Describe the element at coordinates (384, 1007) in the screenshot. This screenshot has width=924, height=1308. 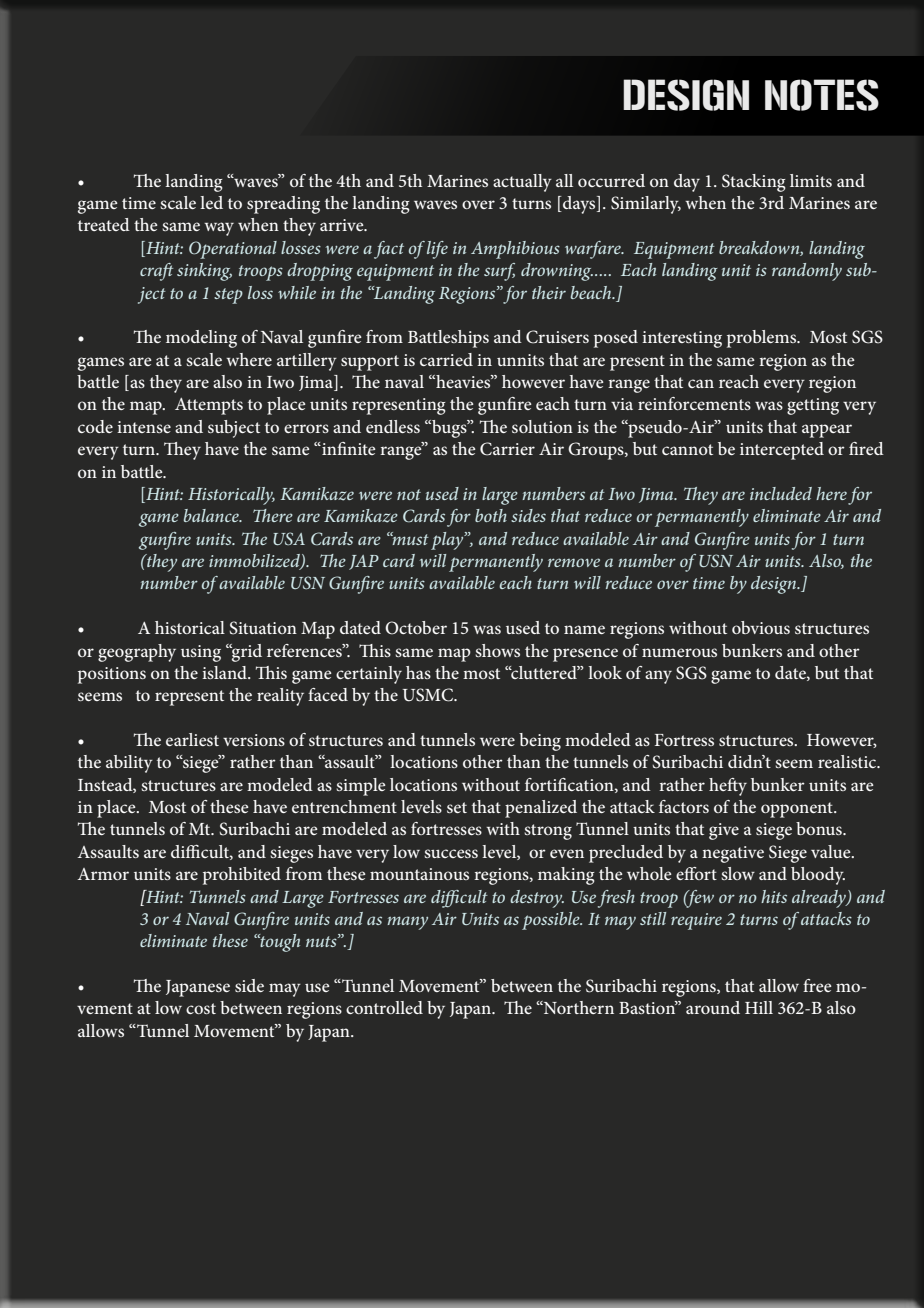
I see `controlled` at that location.
